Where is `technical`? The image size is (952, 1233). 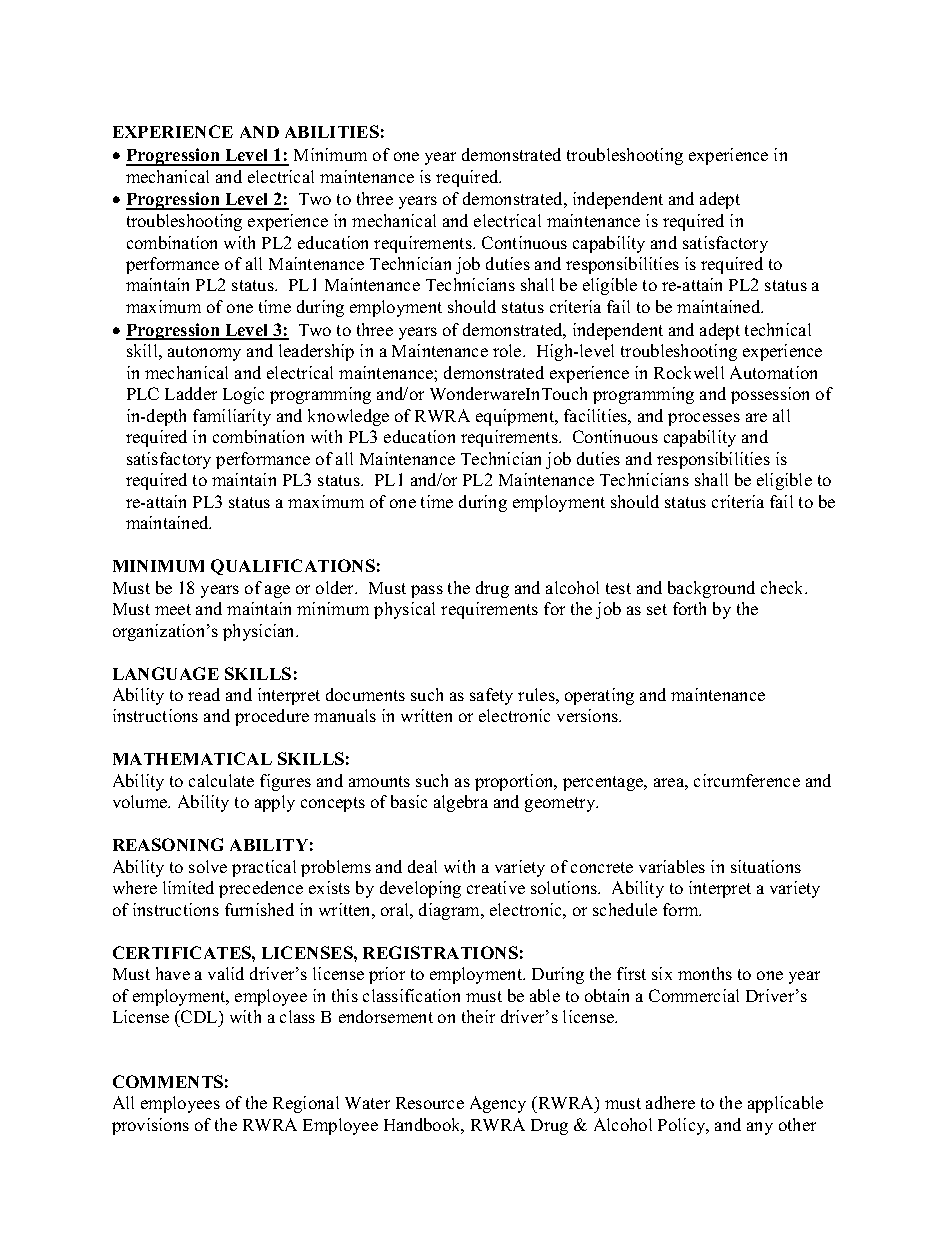 technical is located at coordinates (778, 329).
